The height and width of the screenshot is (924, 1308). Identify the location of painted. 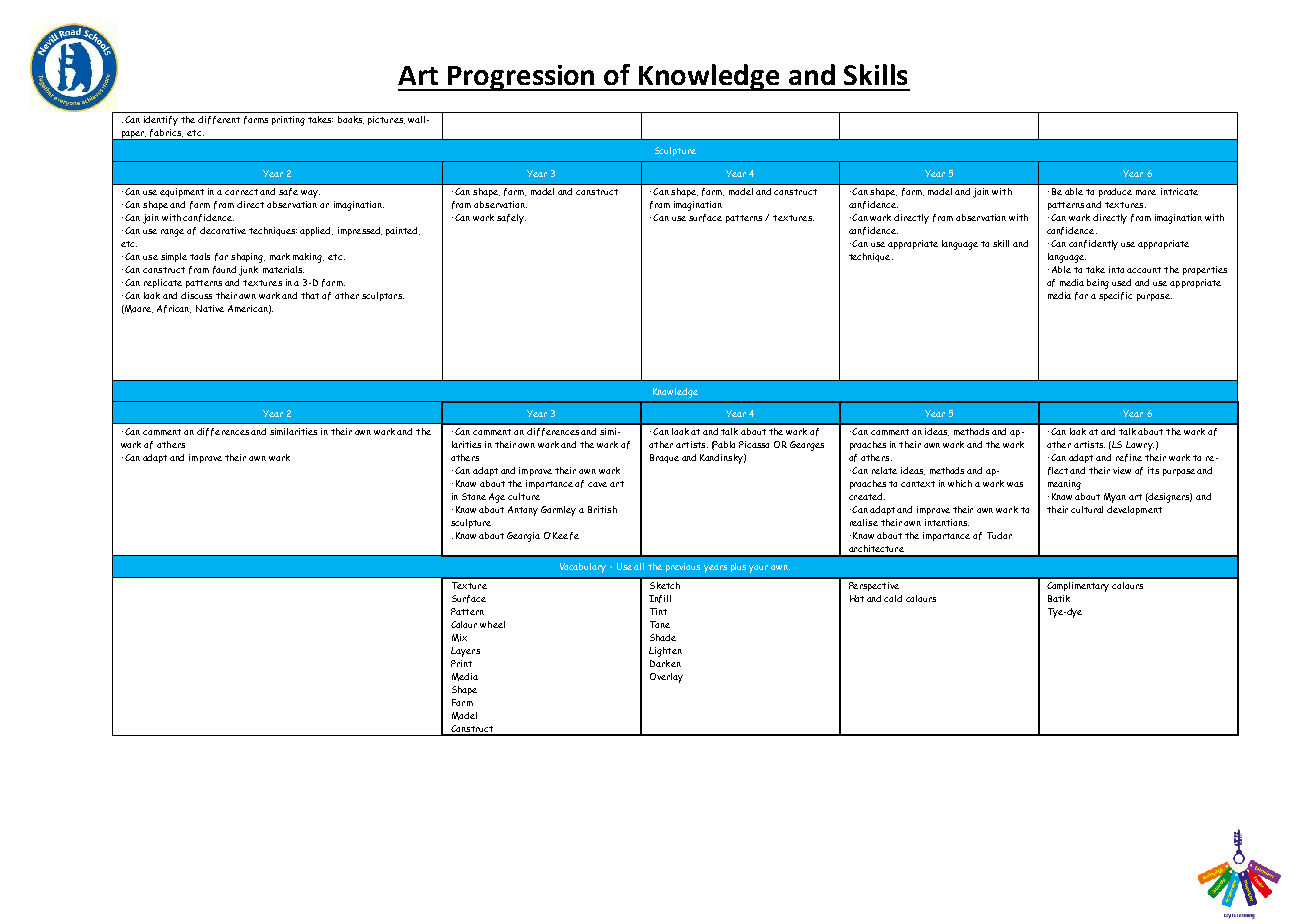
(403, 231).
